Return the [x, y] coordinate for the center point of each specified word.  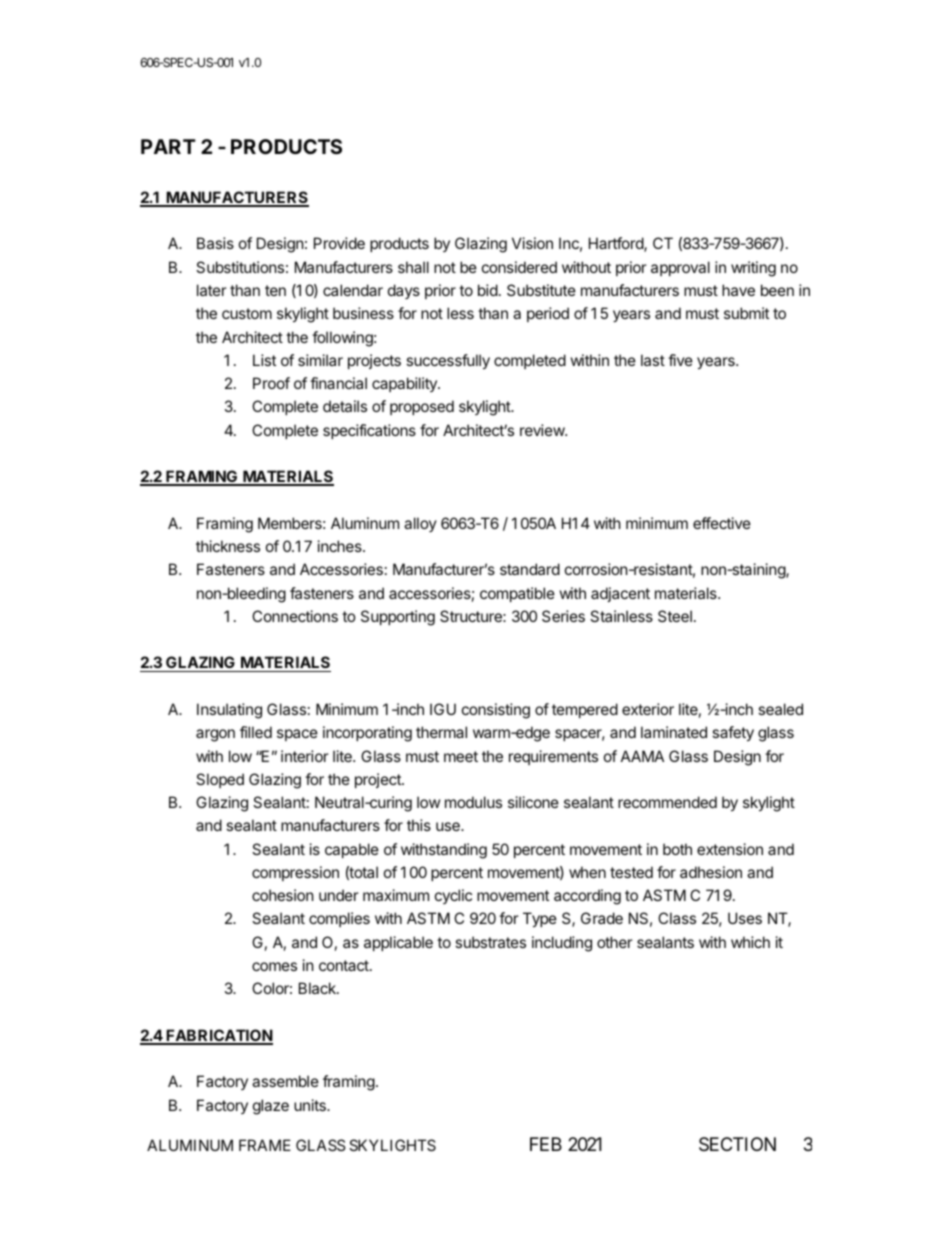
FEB [546, 1144]
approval [680, 268]
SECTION [737, 1144]
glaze [271, 1107]
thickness [228, 546]
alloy [420, 524]
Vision [532, 243]
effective [722, 523]
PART [168, 146]
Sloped [220, 780]
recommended [667, 802]
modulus [473, 802]
